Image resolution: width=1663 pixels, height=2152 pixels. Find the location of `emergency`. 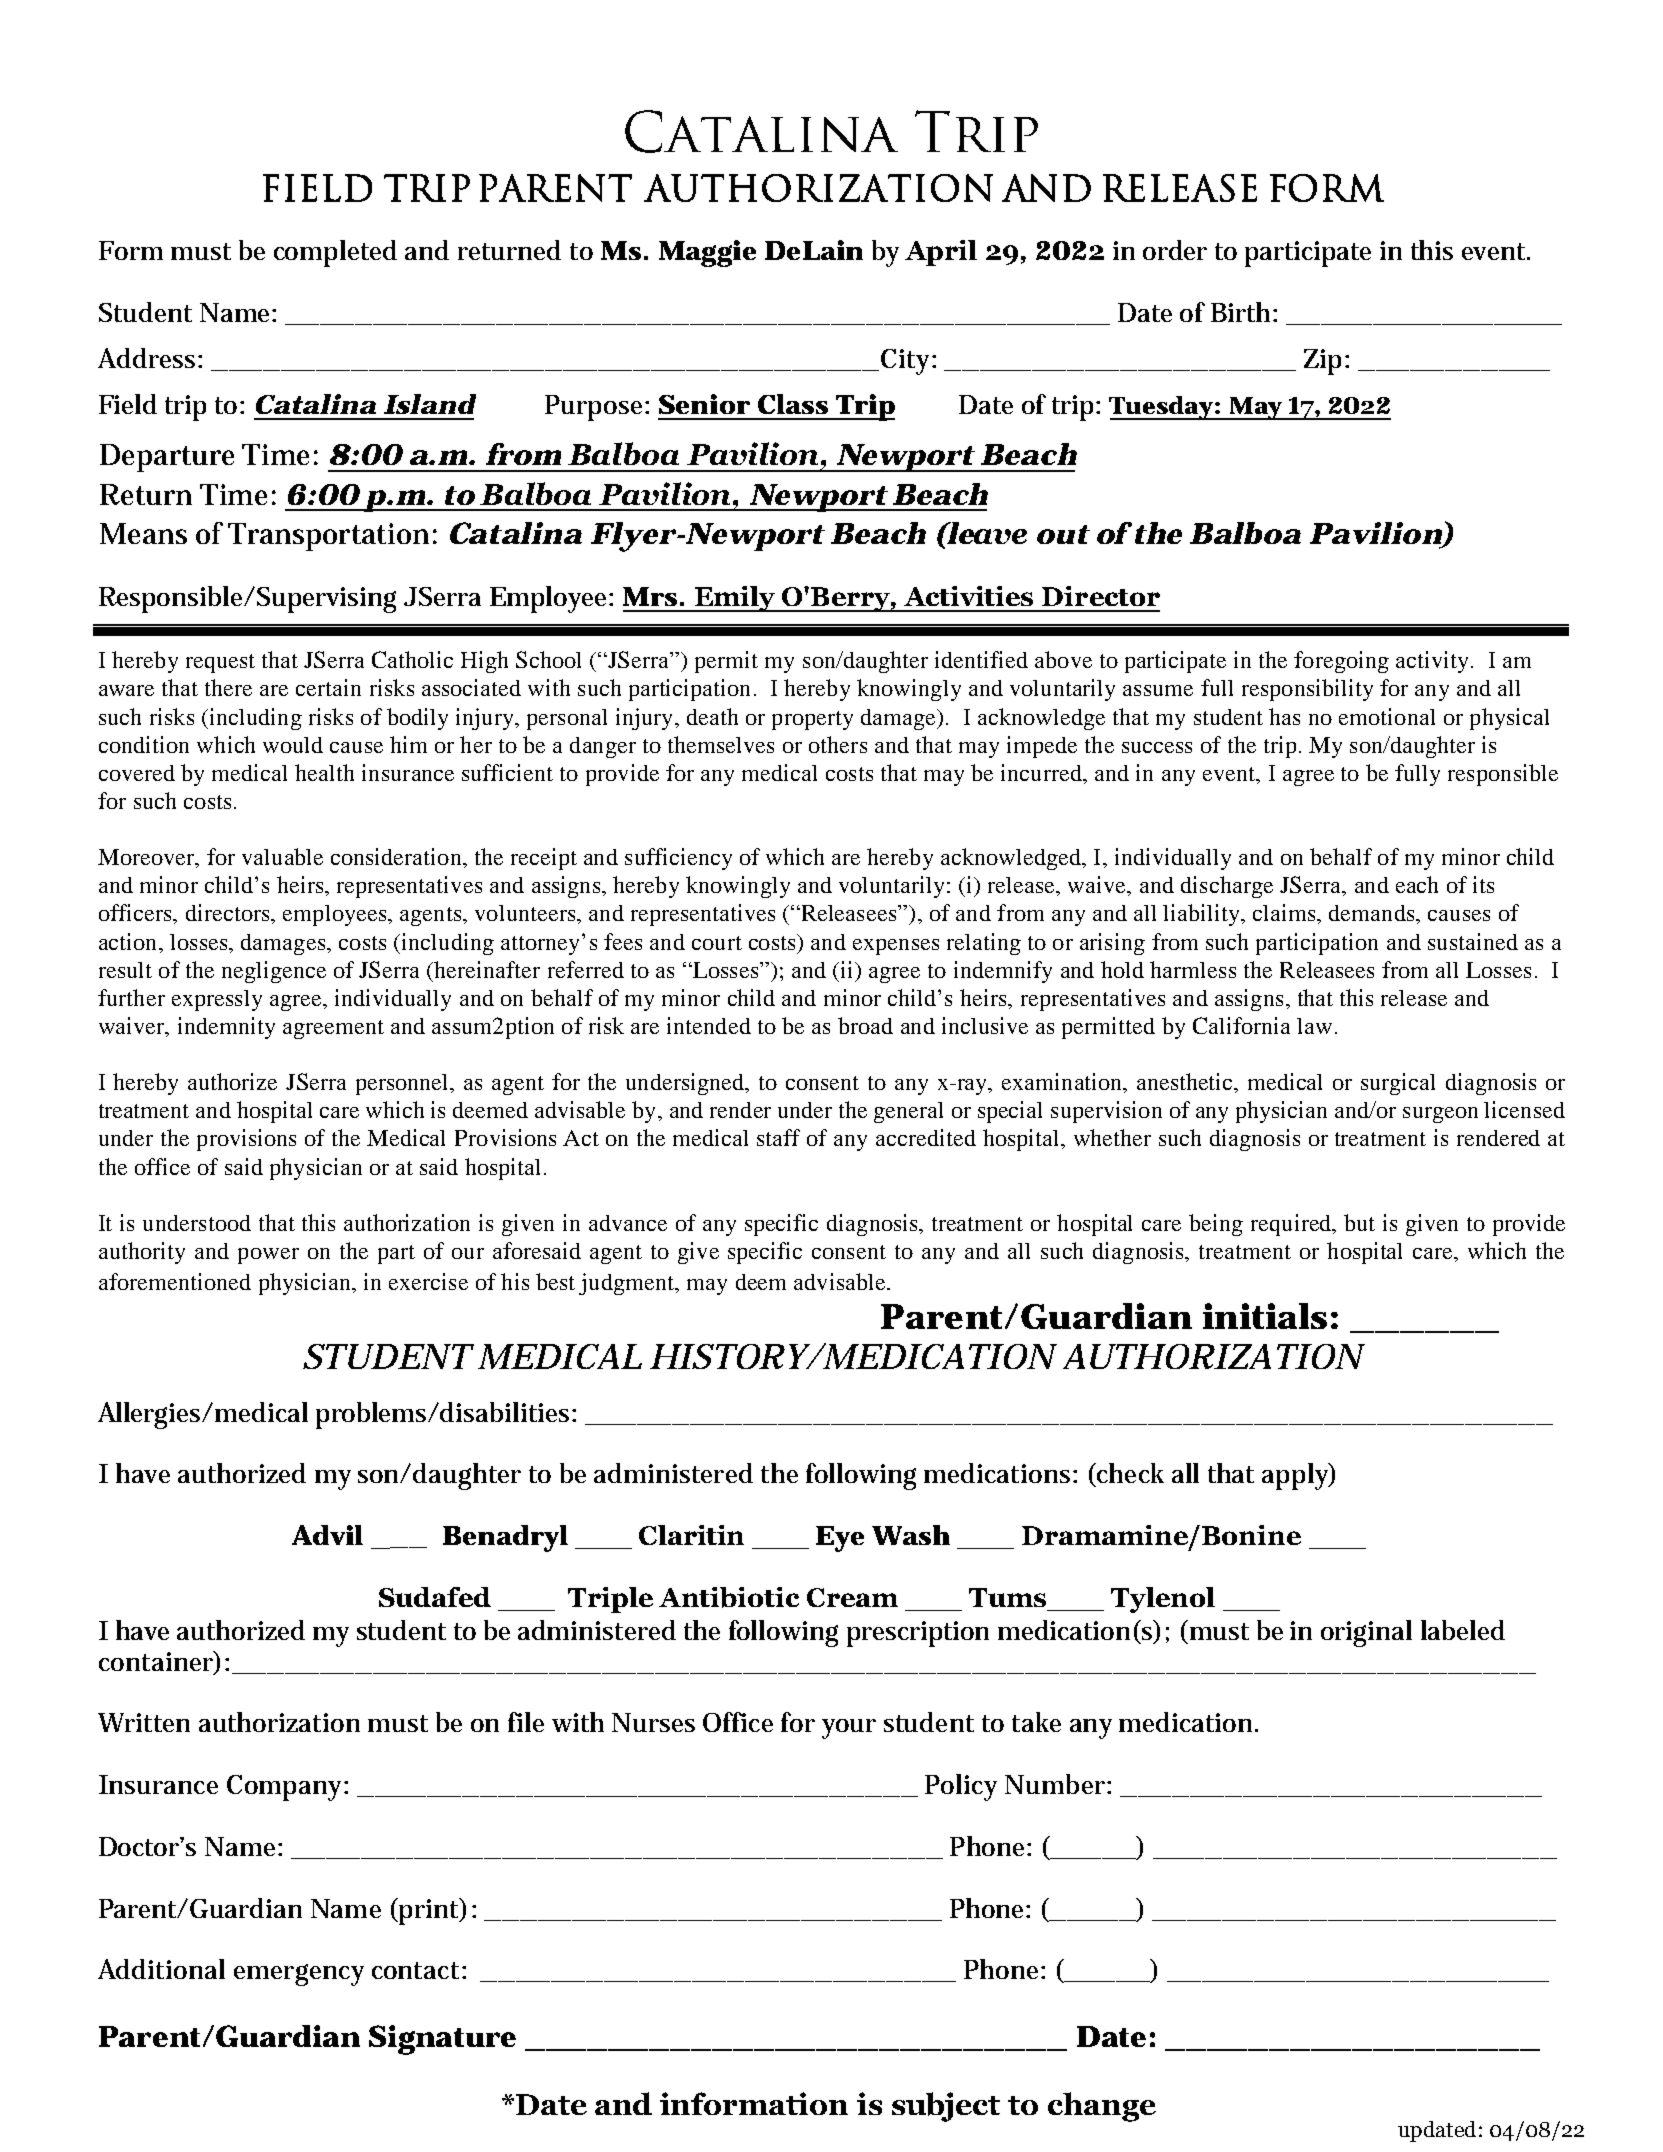

emergency is located at coordinates (299, 1975).
